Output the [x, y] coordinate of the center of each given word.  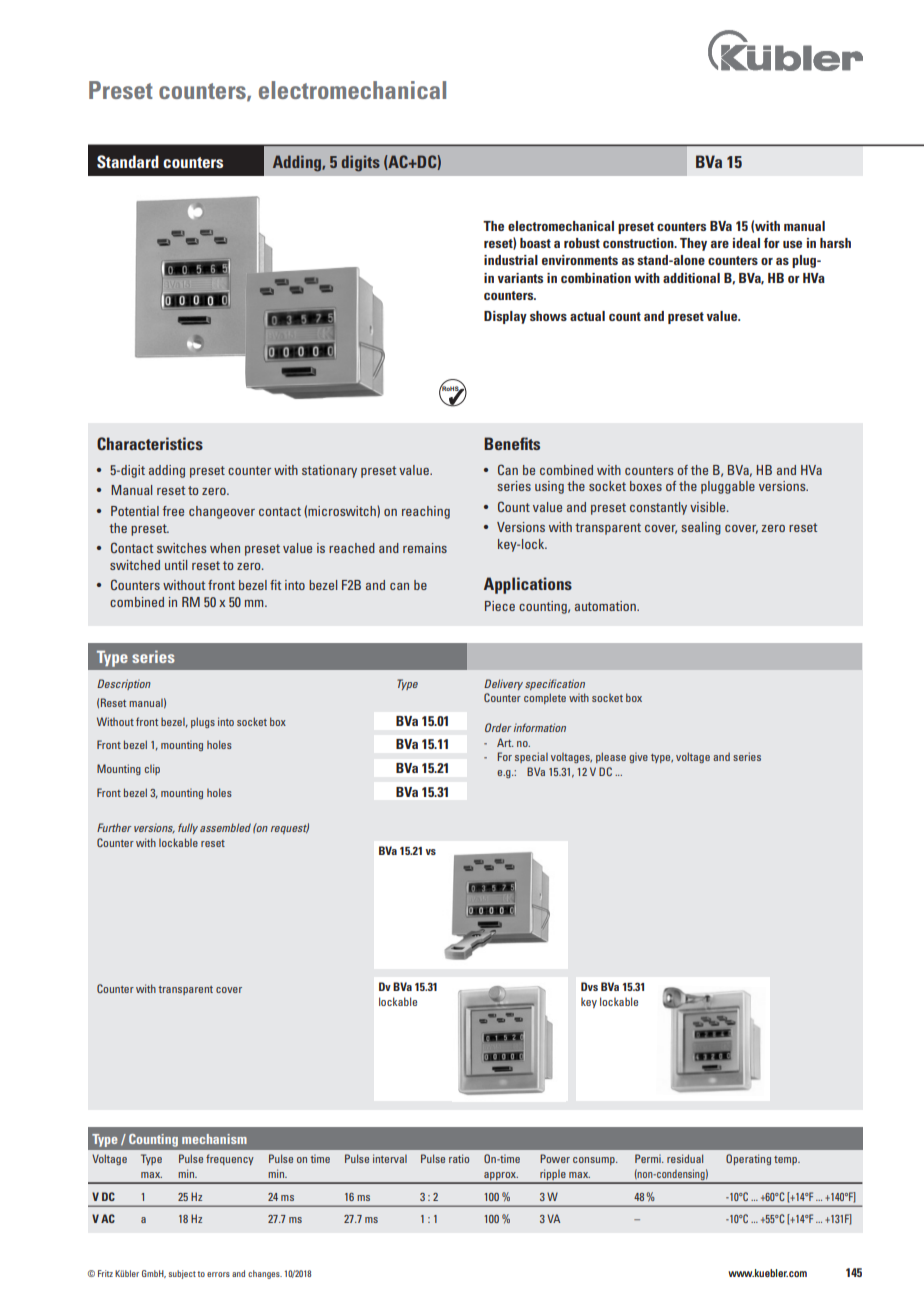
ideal [746, 243]
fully [188, 828]
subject [182, 1274]
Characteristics [150, 443]
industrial [511, 260]
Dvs [589, 986]
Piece [500, 606]
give [638, 757]
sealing [701, 528]
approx [500, 1177]
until [176, 565]
